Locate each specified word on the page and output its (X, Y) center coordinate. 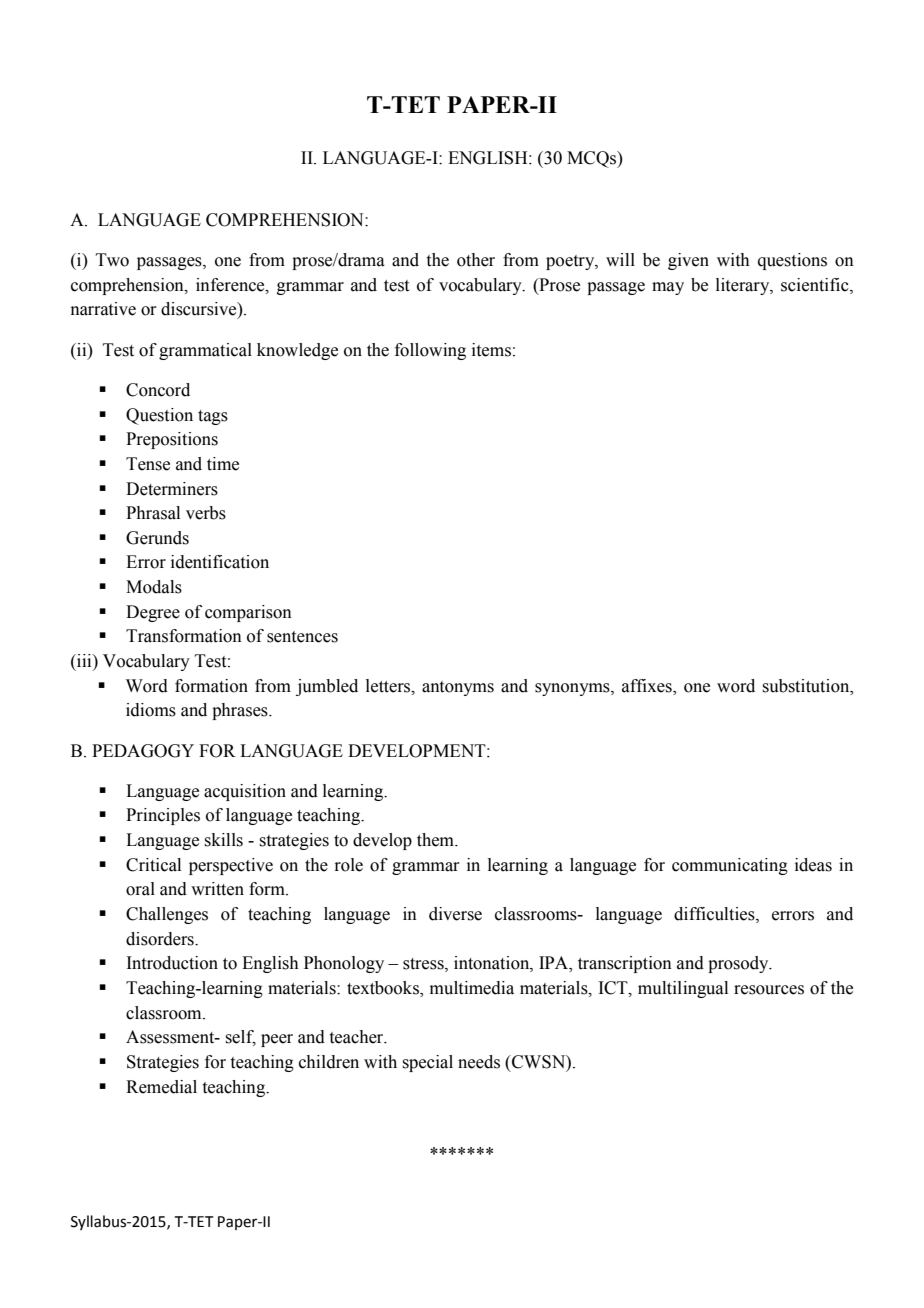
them (437, 840)
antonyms (458, 688)
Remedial (161, 1087)
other (476, 260)
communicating (730, 866)
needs (479, 1062)
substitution (807, 686)
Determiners (172, 489)
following (430, 351)
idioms (151, 710)
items (491, 350)
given (688, 261)
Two (112, 260)
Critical (153, 865)
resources (769, 990)
